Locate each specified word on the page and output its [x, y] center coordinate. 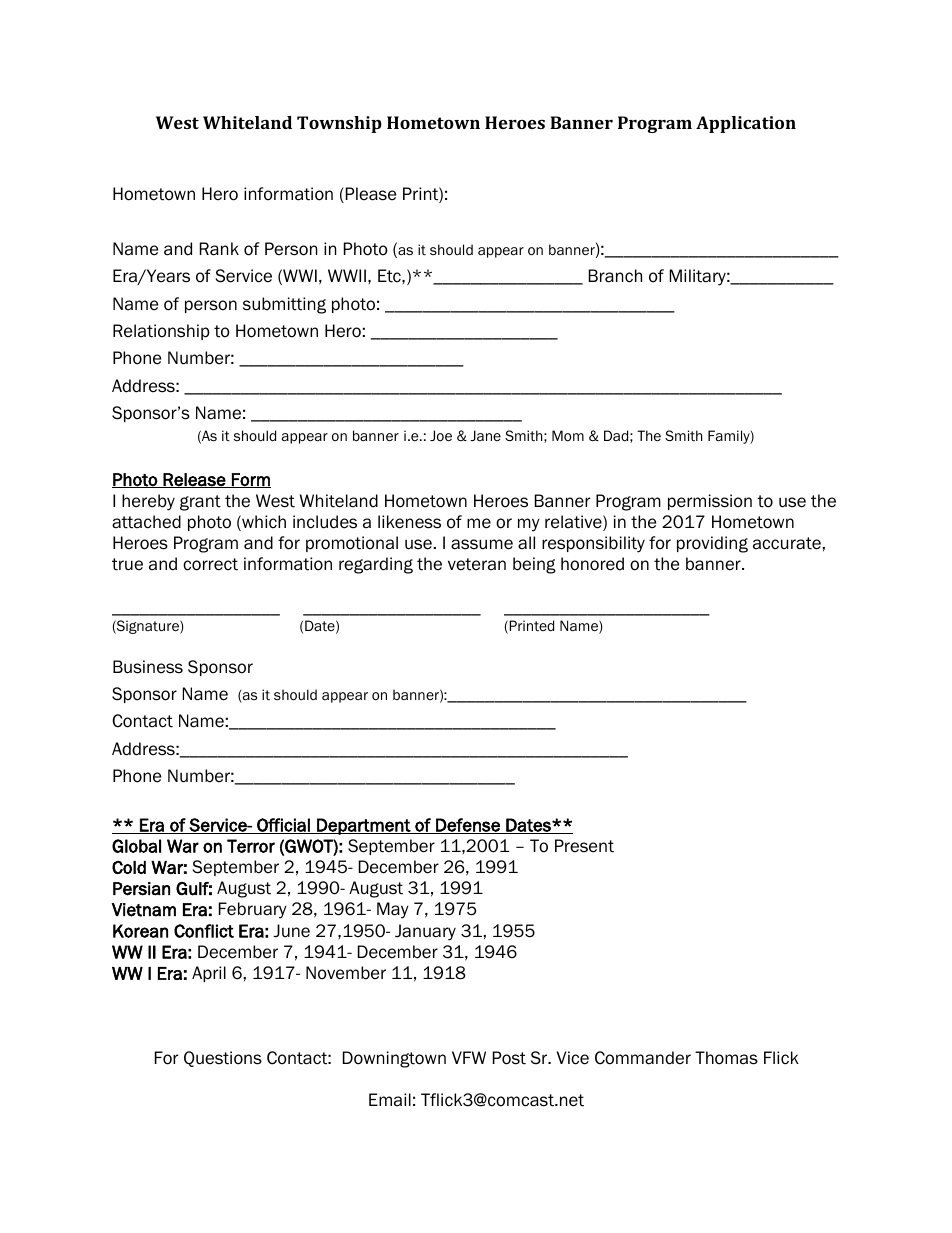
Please [369, 195]
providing [712, 544]
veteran [477, 564]
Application [746, 124]
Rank [219, 249]
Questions [223, 1059]
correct [210, 564]
